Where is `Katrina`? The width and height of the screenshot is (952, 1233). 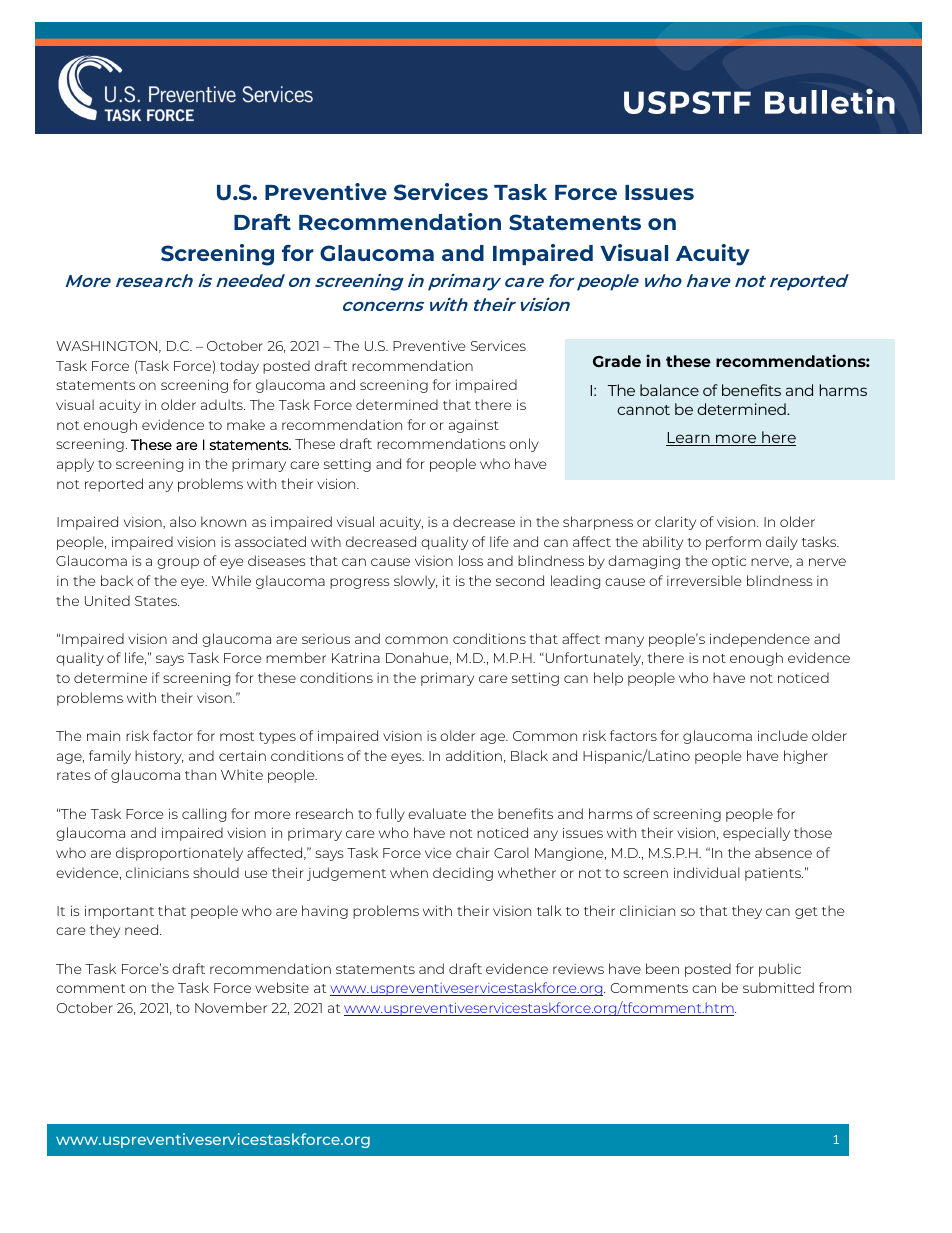
Katrina is located at coordinates (356, 657).
